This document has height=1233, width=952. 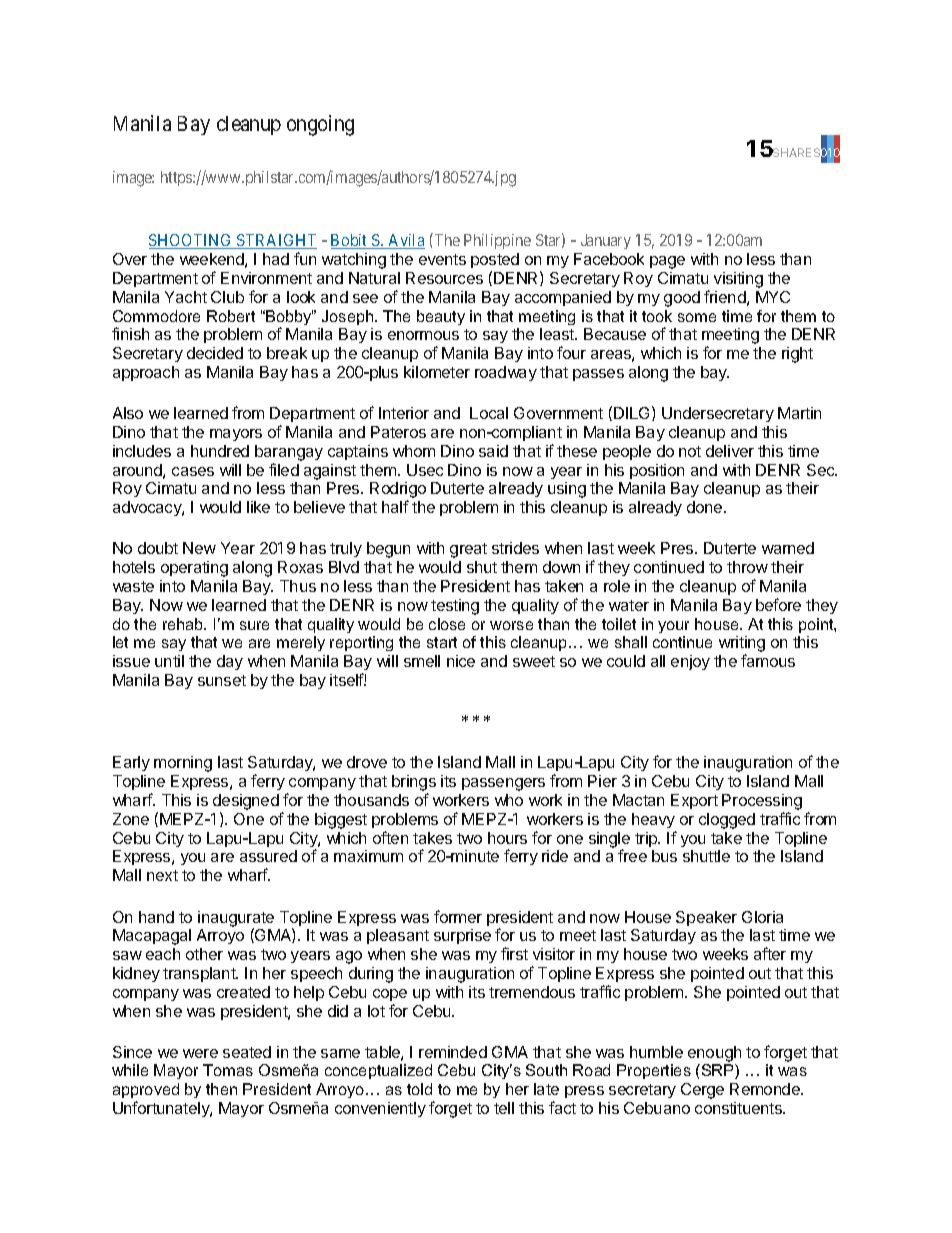 What do you see at coordinates (193, 471) in the document?
I see `cases` at bounding box center [193, 471].
